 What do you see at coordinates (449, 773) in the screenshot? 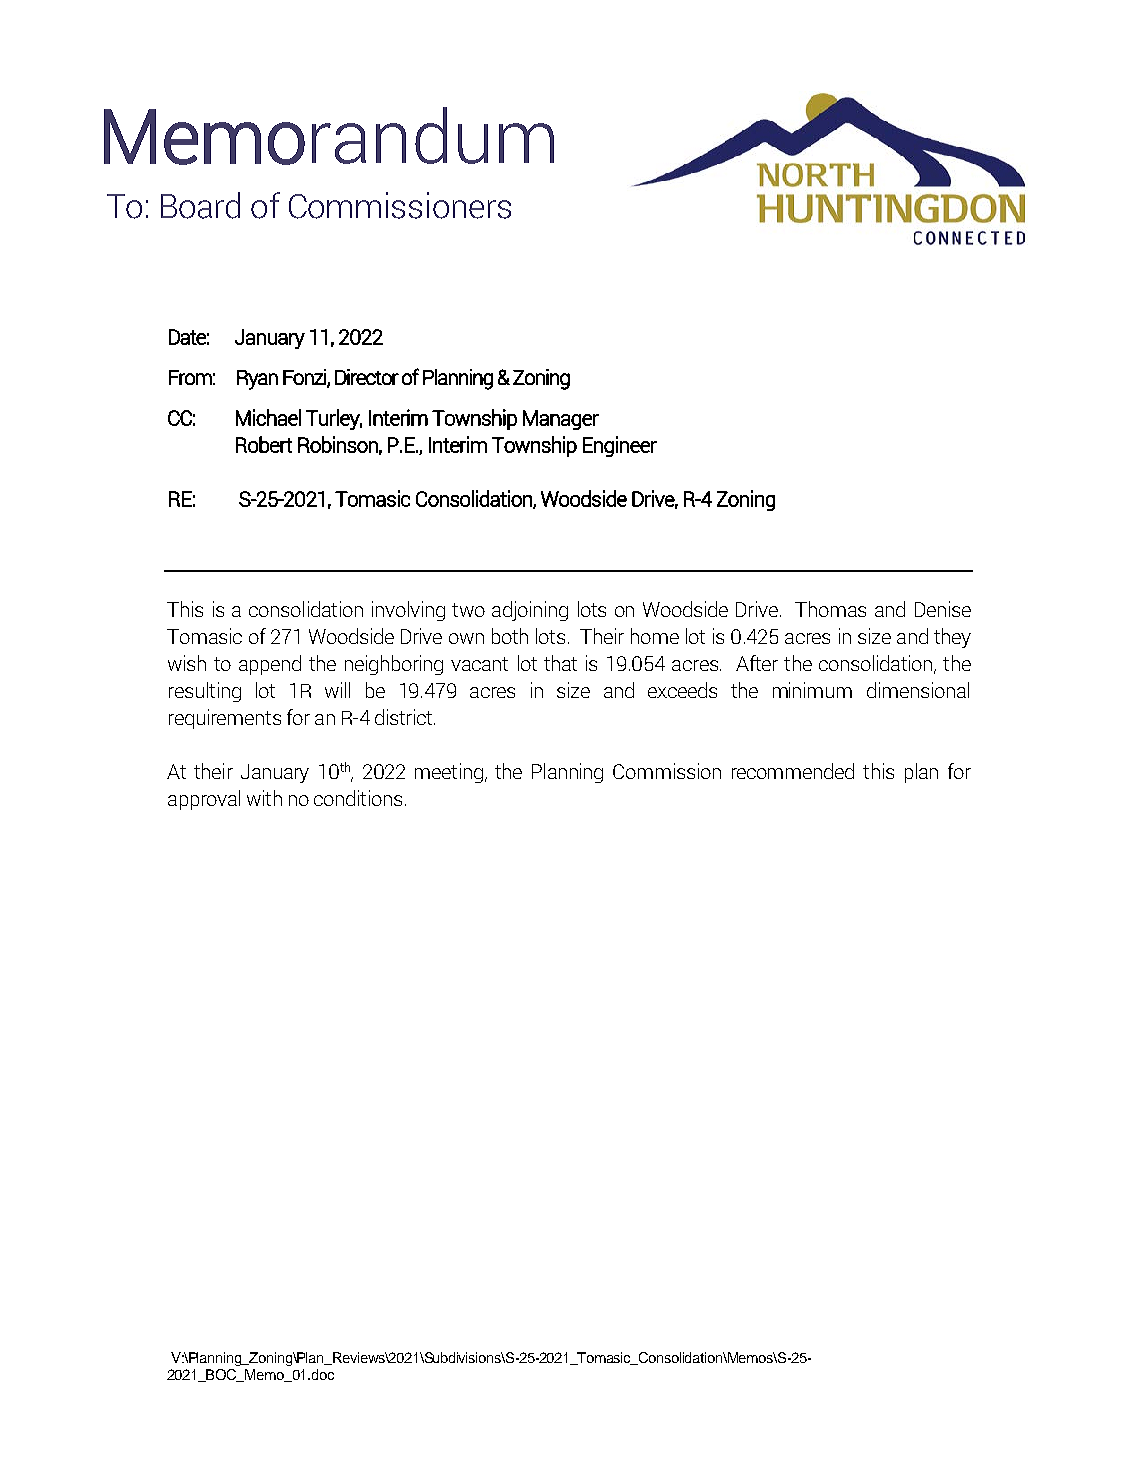
I see `meeting` at bounding box center [449, 773].
